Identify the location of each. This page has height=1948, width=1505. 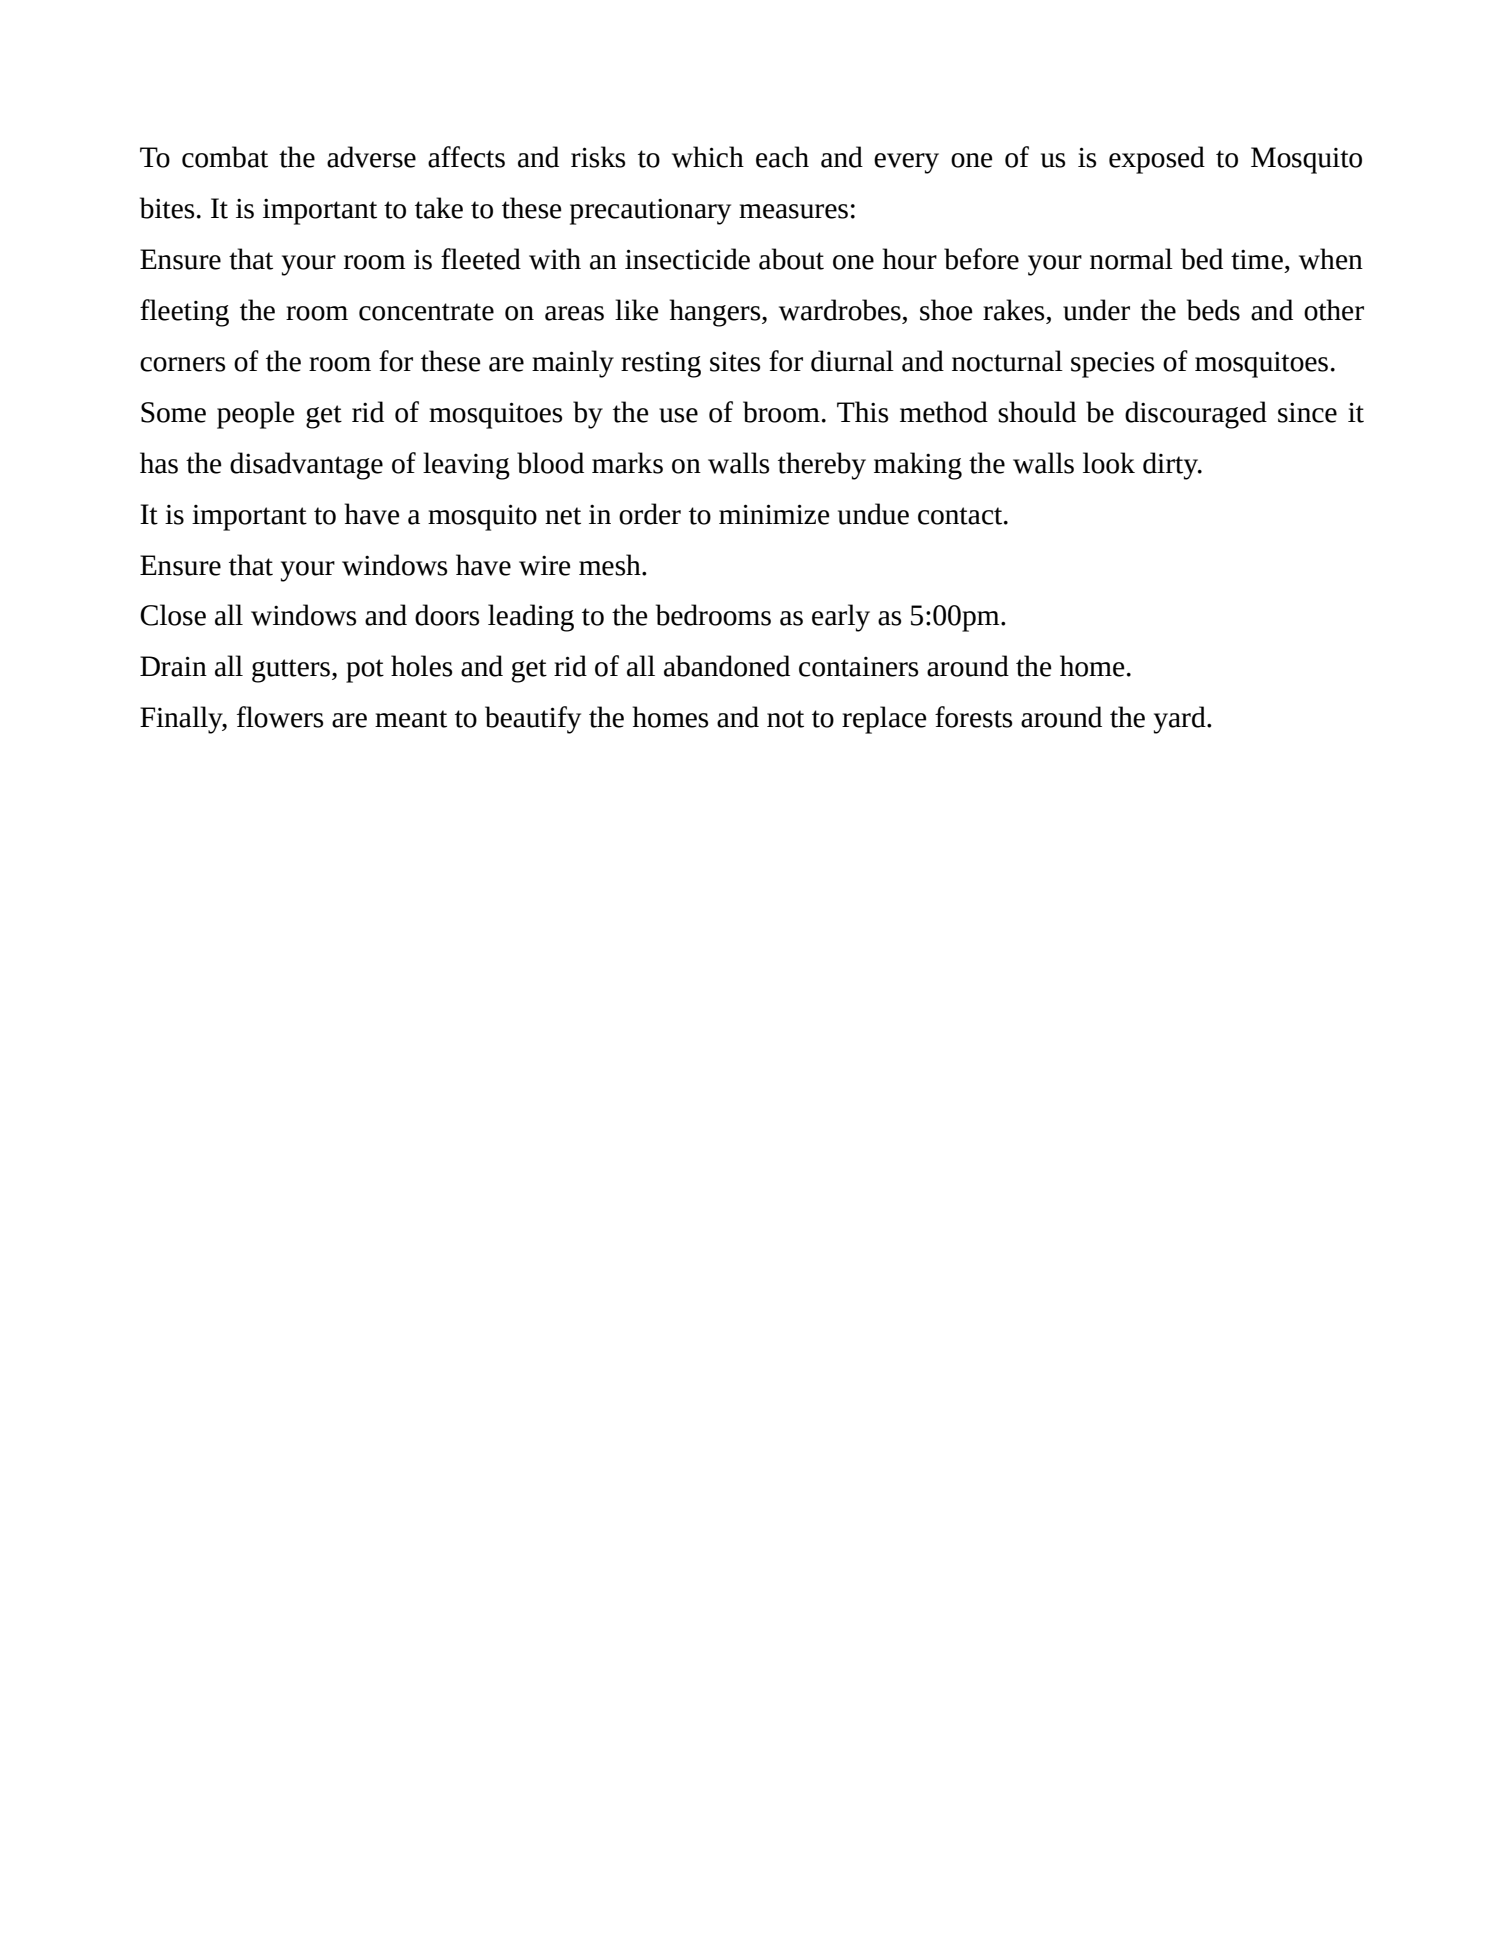
(782, 157).
